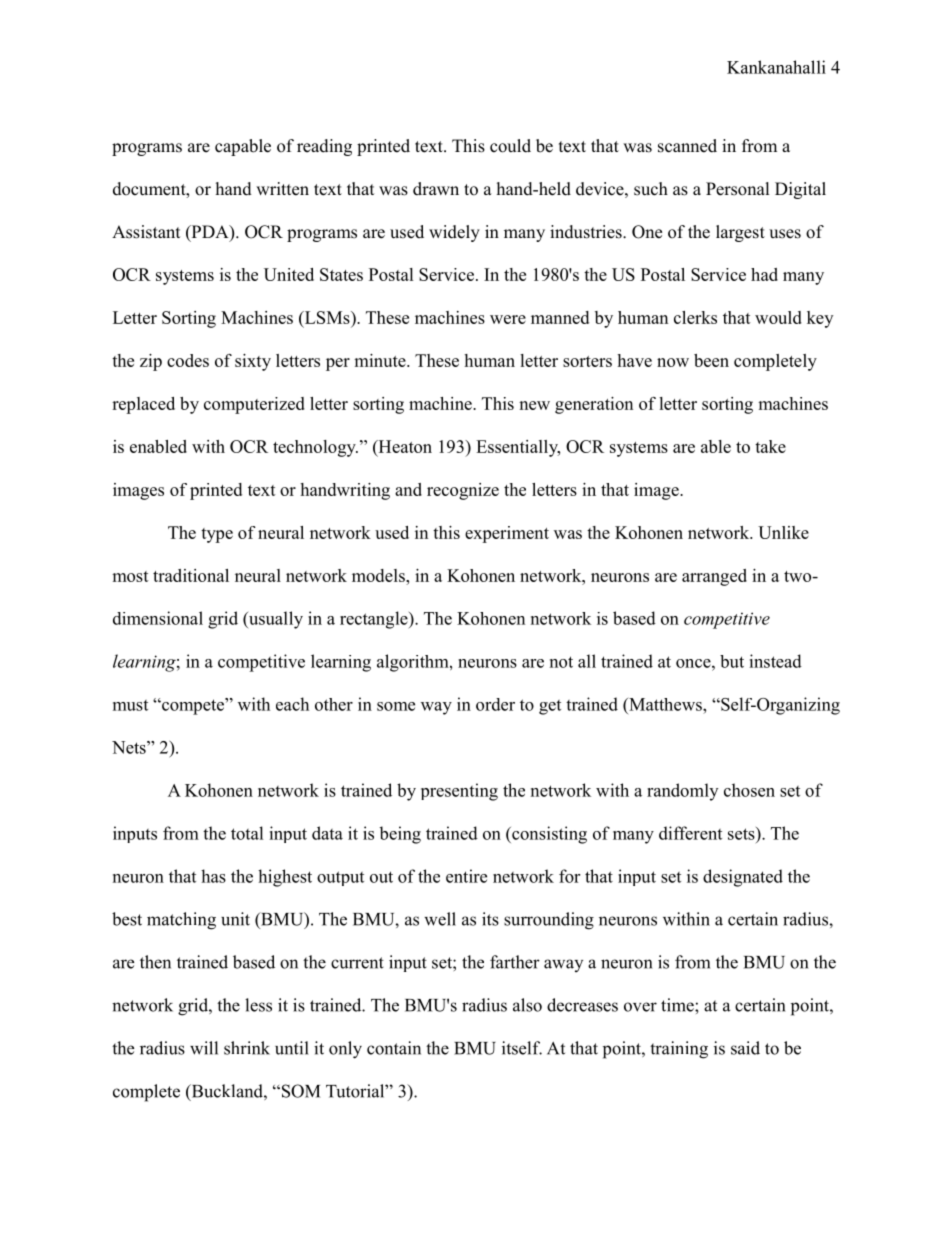 This image has height=1233, width=952. What do you see at coordinates (436, 189) in the image?
I see `drawn` at bounding box center [436, 189].
